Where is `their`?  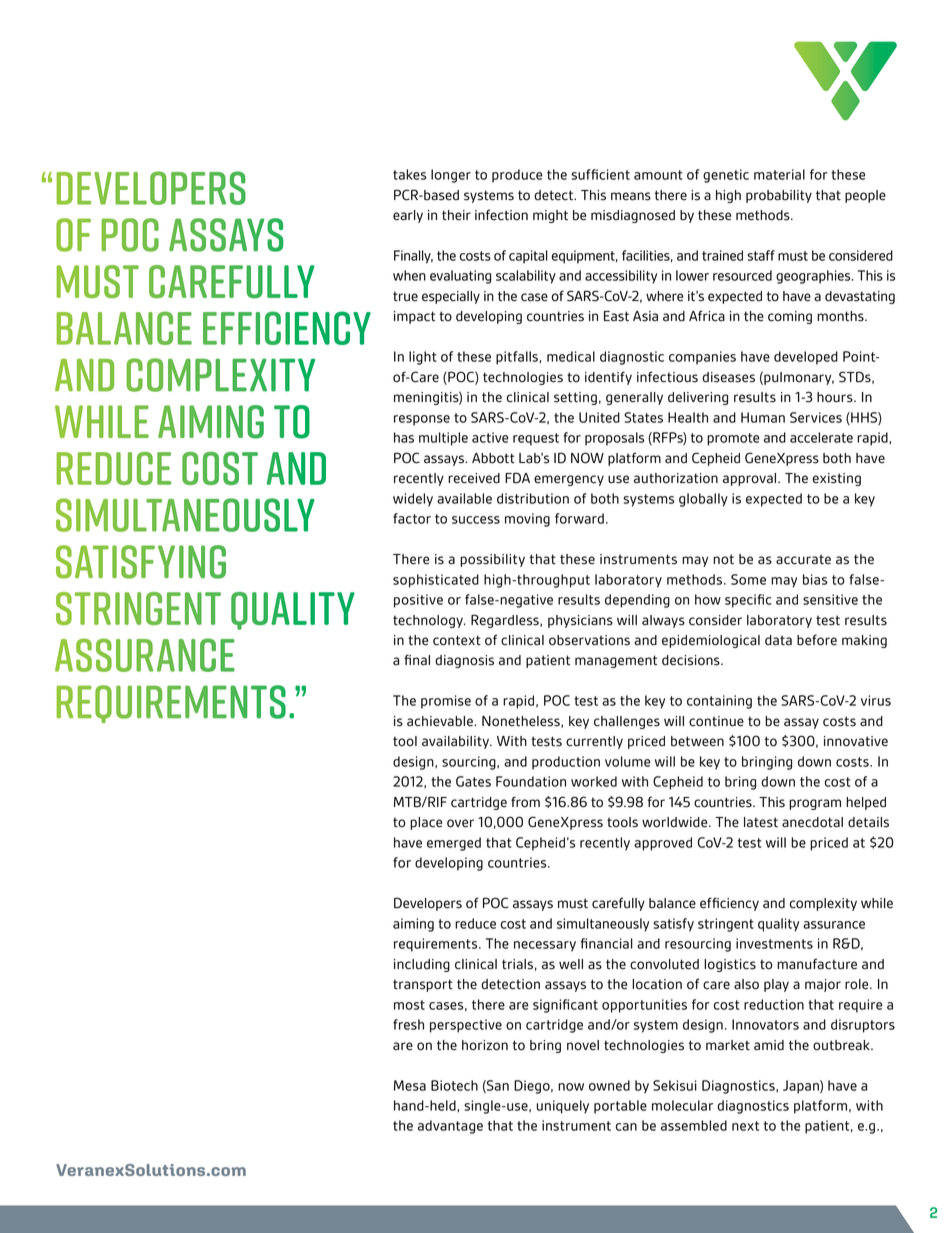
their is located at coordinates (456, 215).
